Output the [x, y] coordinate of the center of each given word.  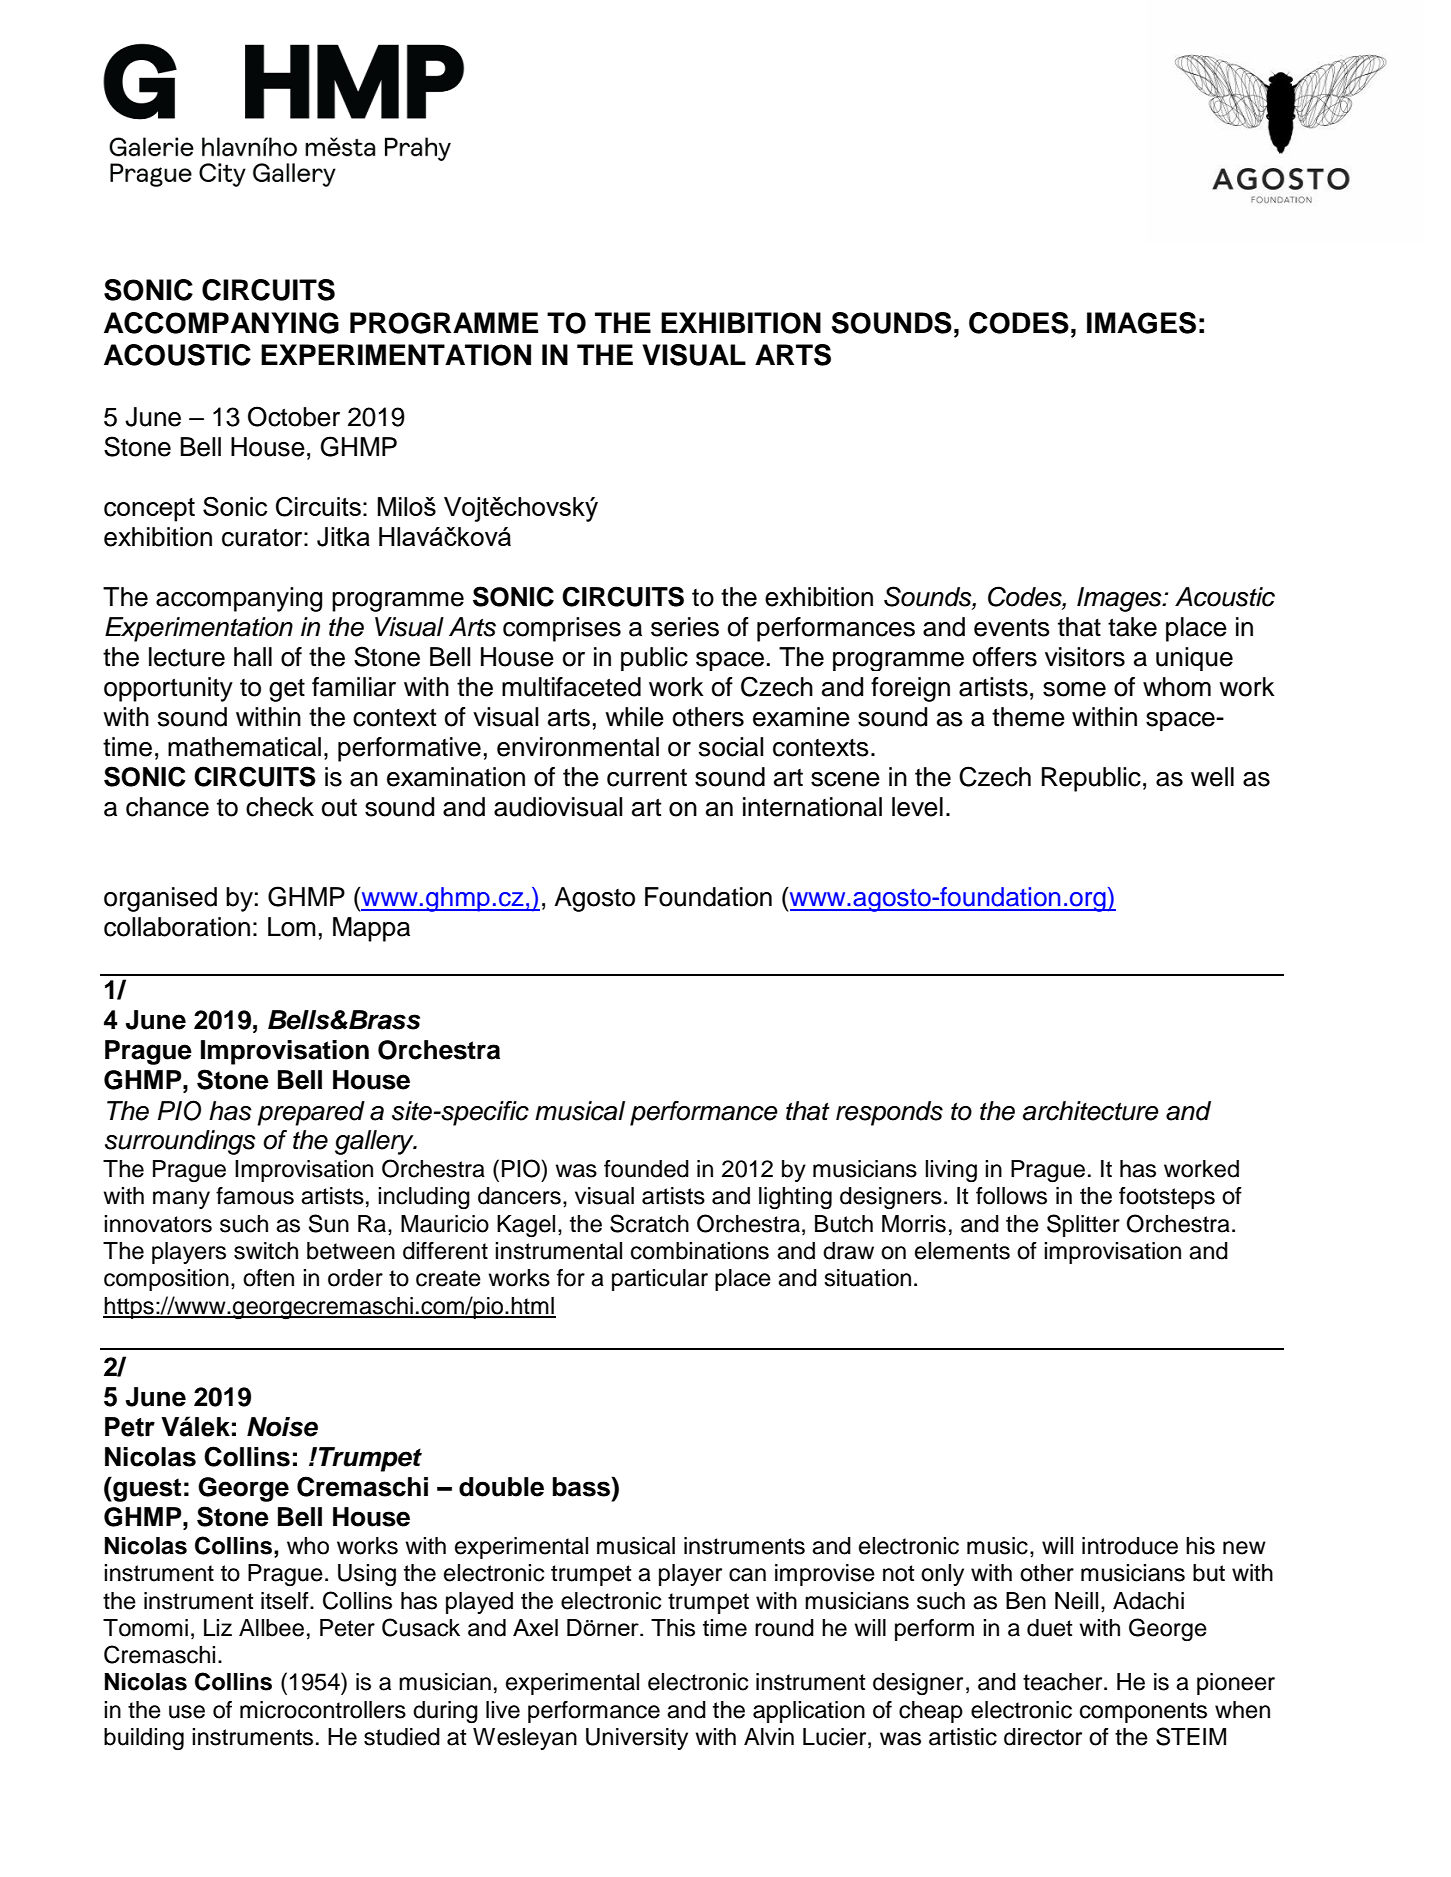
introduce [1130, 1546]
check [280, 807]
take [1132, 627]
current [647, 778]
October [294, 416]
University [637, 1739]
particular [660, 1280]
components [1143, 1712]
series [685, 627]
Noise [282, 1427]
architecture [1091, 1111]
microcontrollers [323, 1710]
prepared [311, 1113]
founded [646, 1169]
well [1212, 777]
